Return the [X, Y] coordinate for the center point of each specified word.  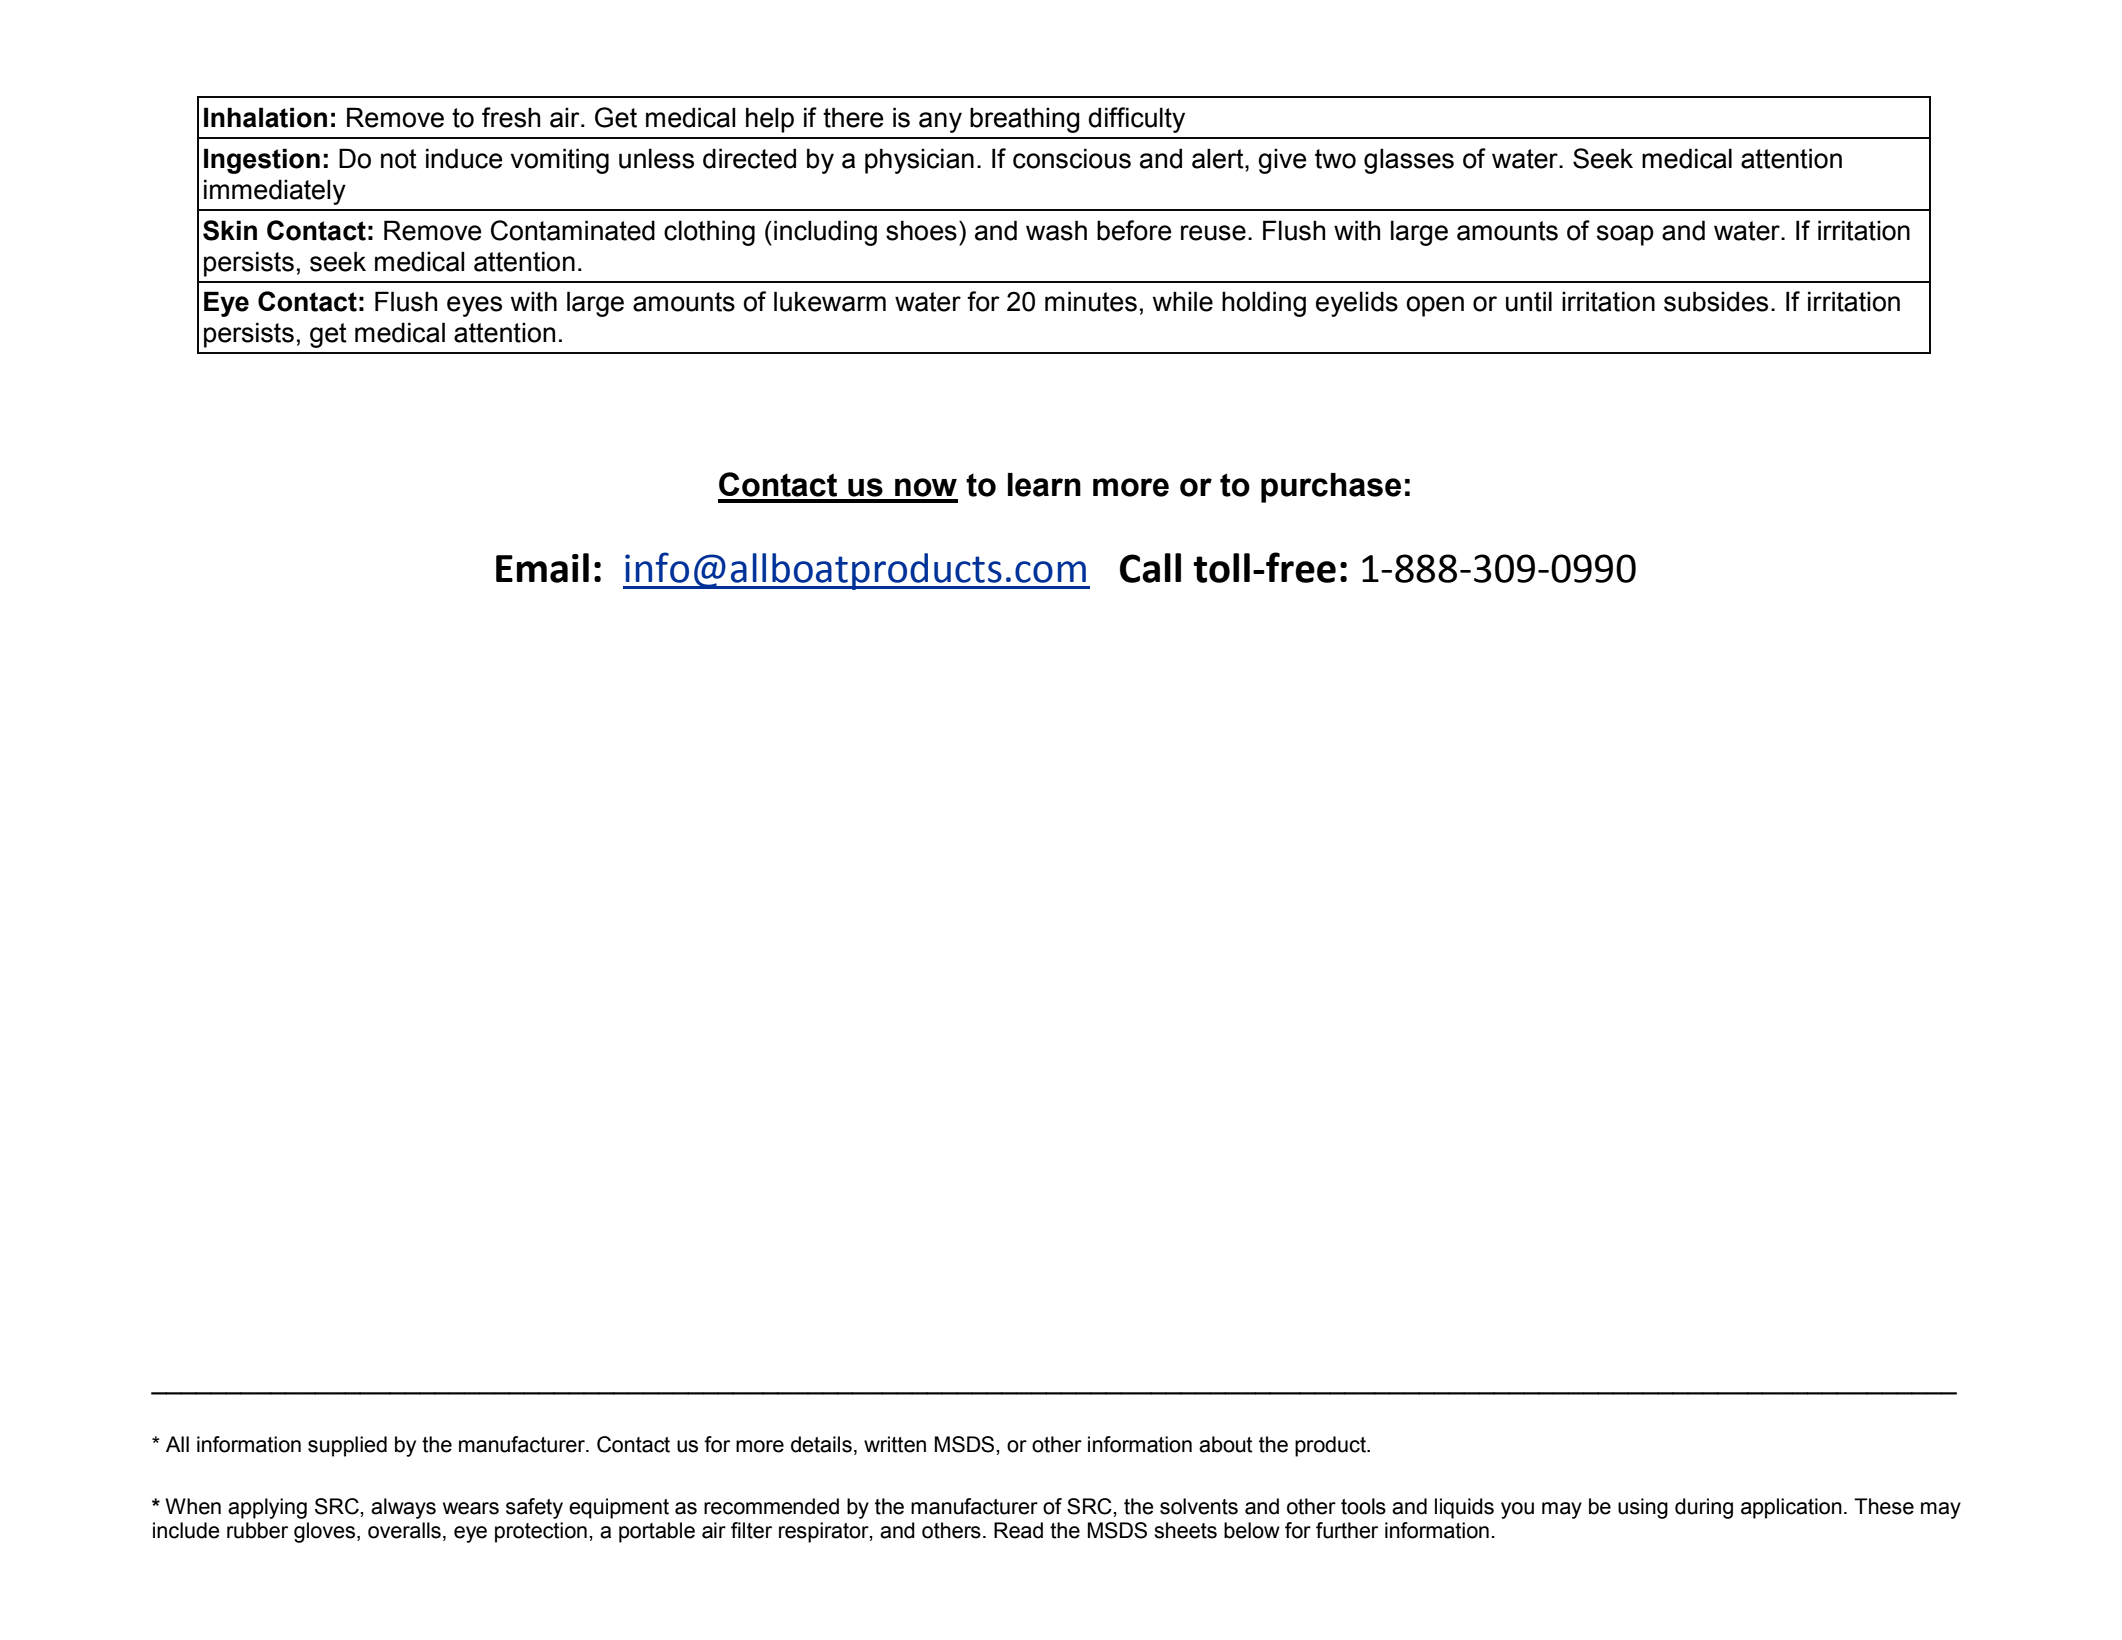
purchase [1331, 488]
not [399, 159]
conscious [1072, 158]
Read [1018, 1530]
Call [1150, 568]
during [1704, 1508]
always [403, 1508]
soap [1625, 235]
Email [542, 568]
